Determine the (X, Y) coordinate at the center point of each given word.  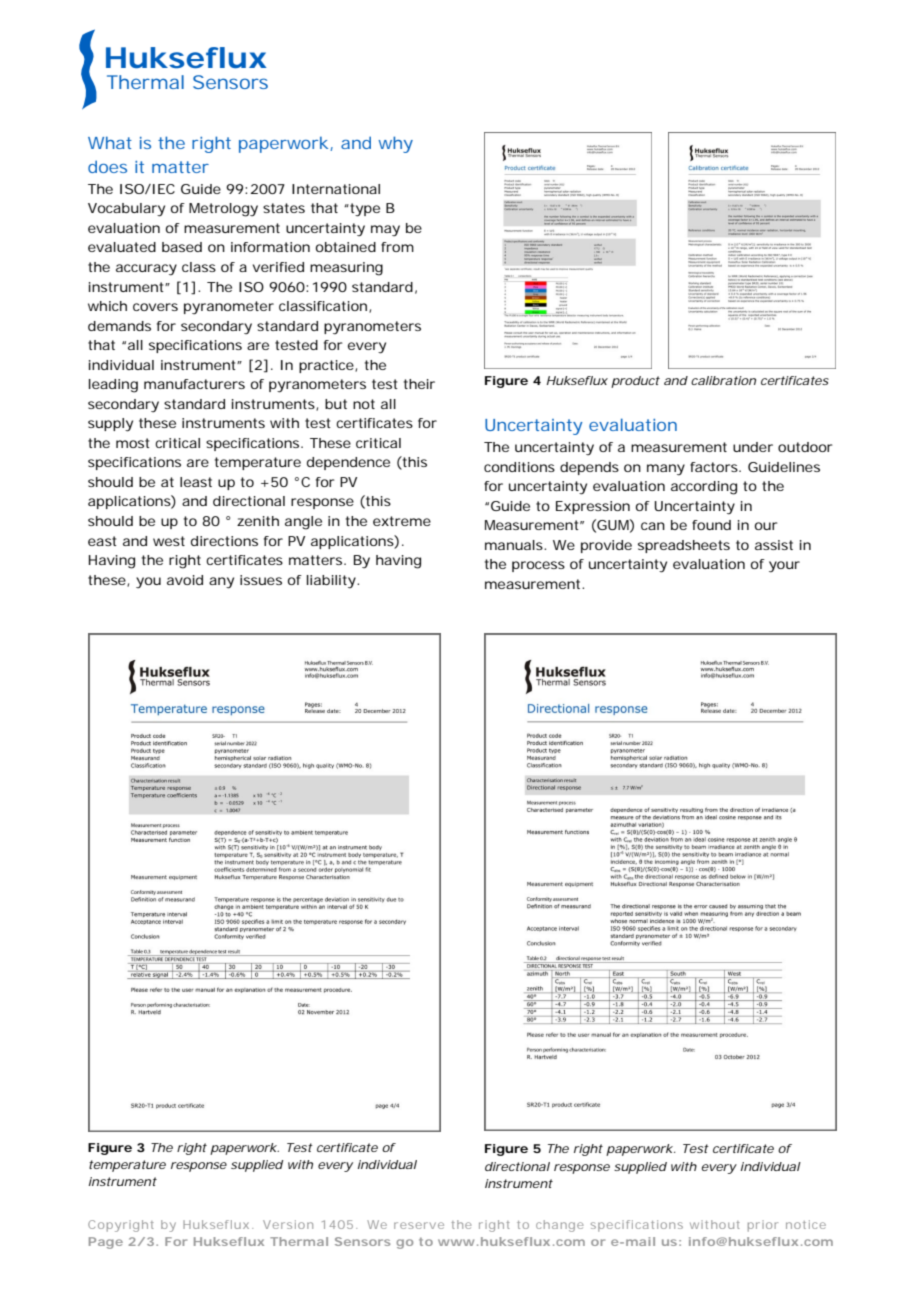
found (711, 525)
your (784, 567)
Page (106, 1243)
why (395, 144)
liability (332, 582)
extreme (402, 521)
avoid (185, 580)
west (169, 541)
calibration (723, 380)
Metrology (223, 210)
